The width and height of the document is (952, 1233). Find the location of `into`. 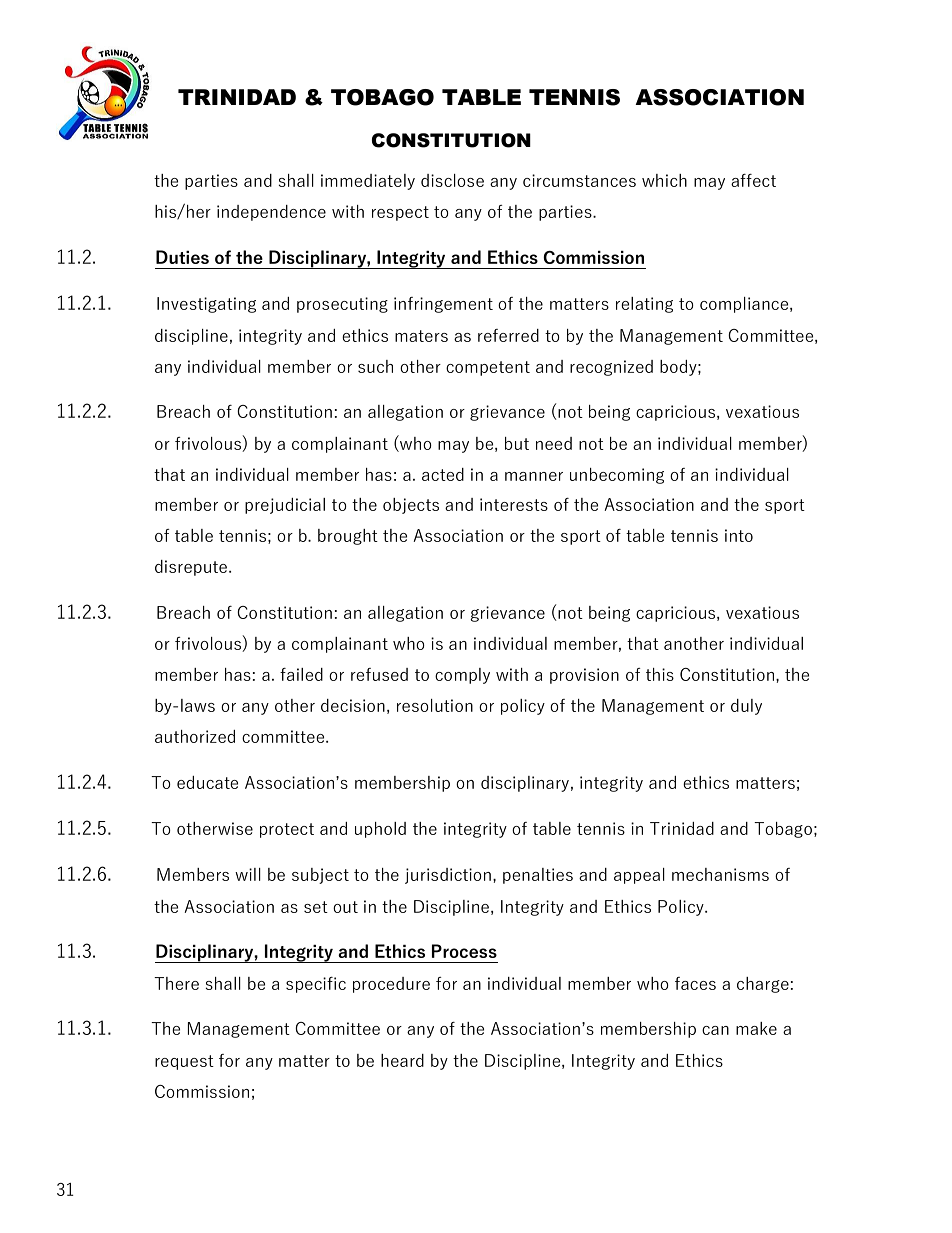

into is located at coordinates (739, 535).
